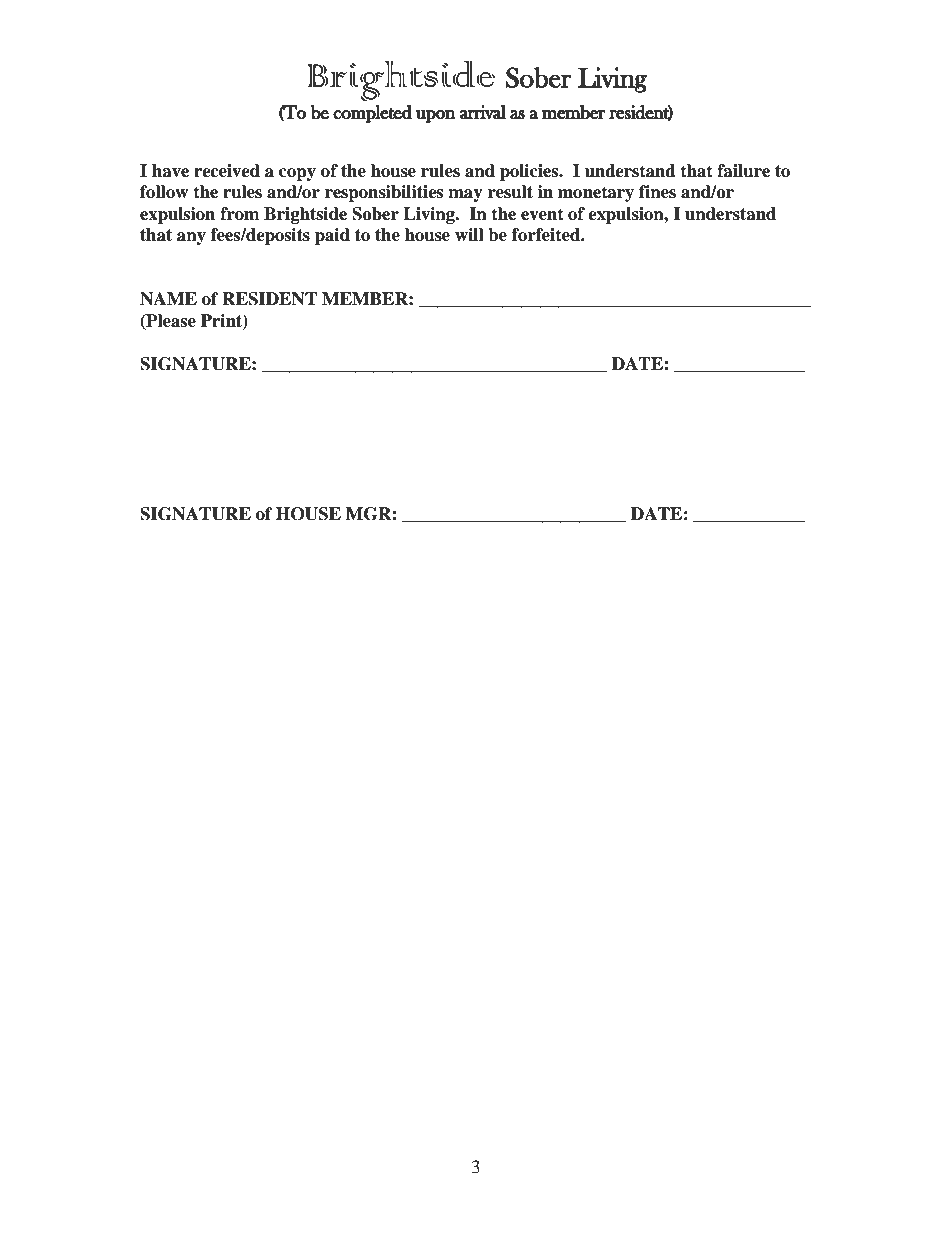 Image resolution: width=952 pixels, height=1233 pixels. Describe the element at coordinates (168, 299) in the screenshot. I see `NAME` at that location.
